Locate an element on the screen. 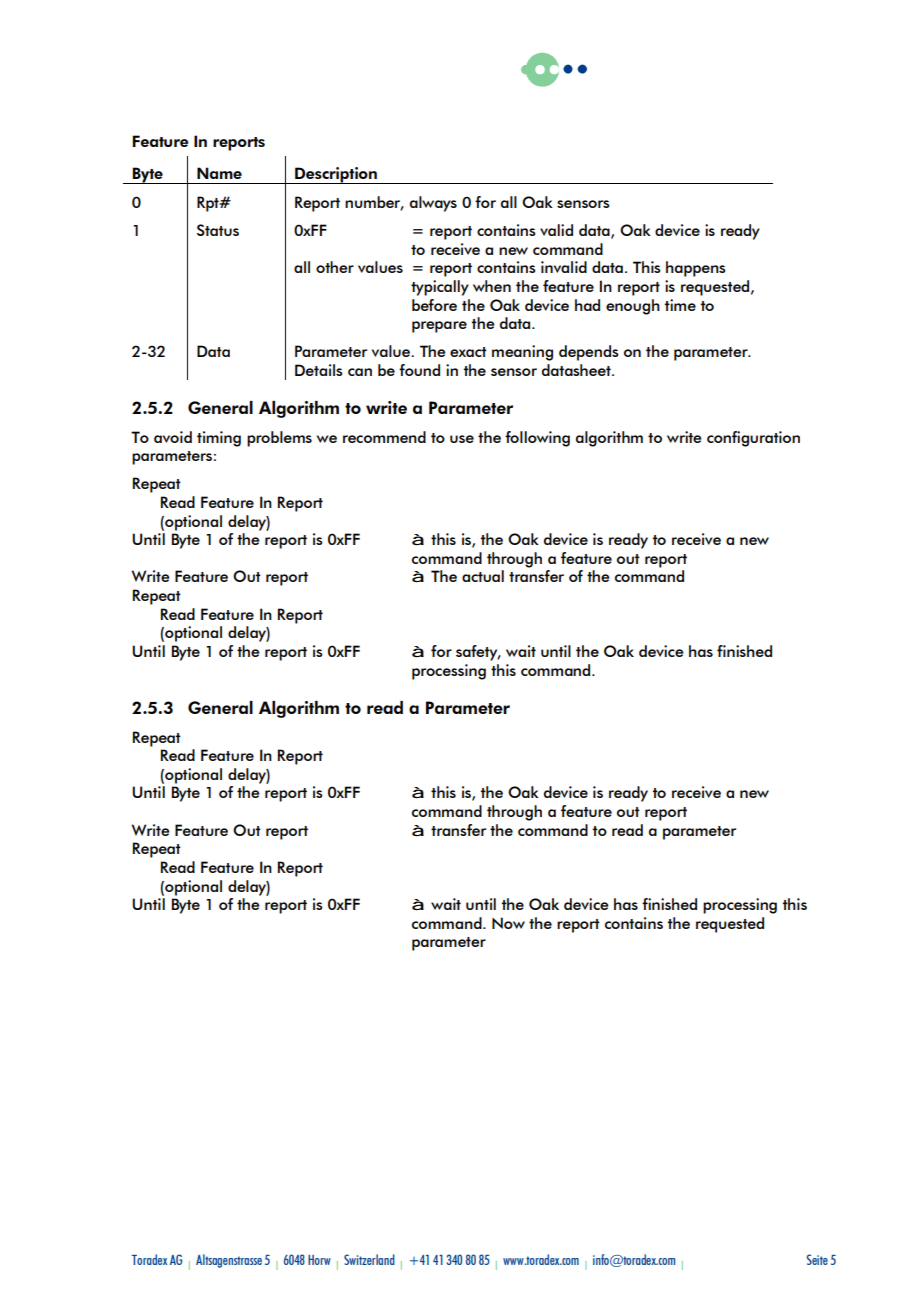 This screenshot has width=924, height=1308. configuration is located at coordinates (753, 439).
